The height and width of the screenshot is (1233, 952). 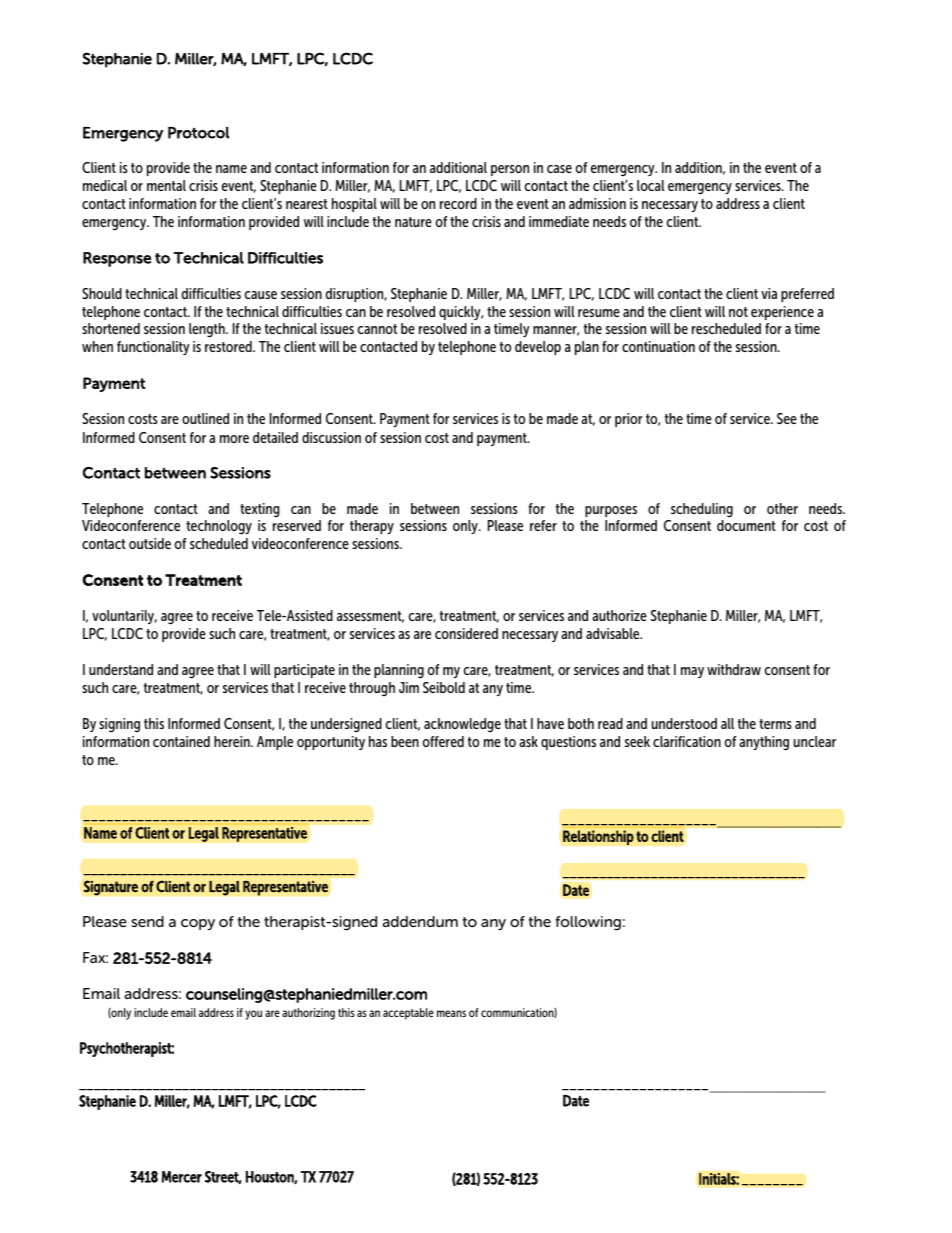 I want to click on following, so click(x=588, y=923).
